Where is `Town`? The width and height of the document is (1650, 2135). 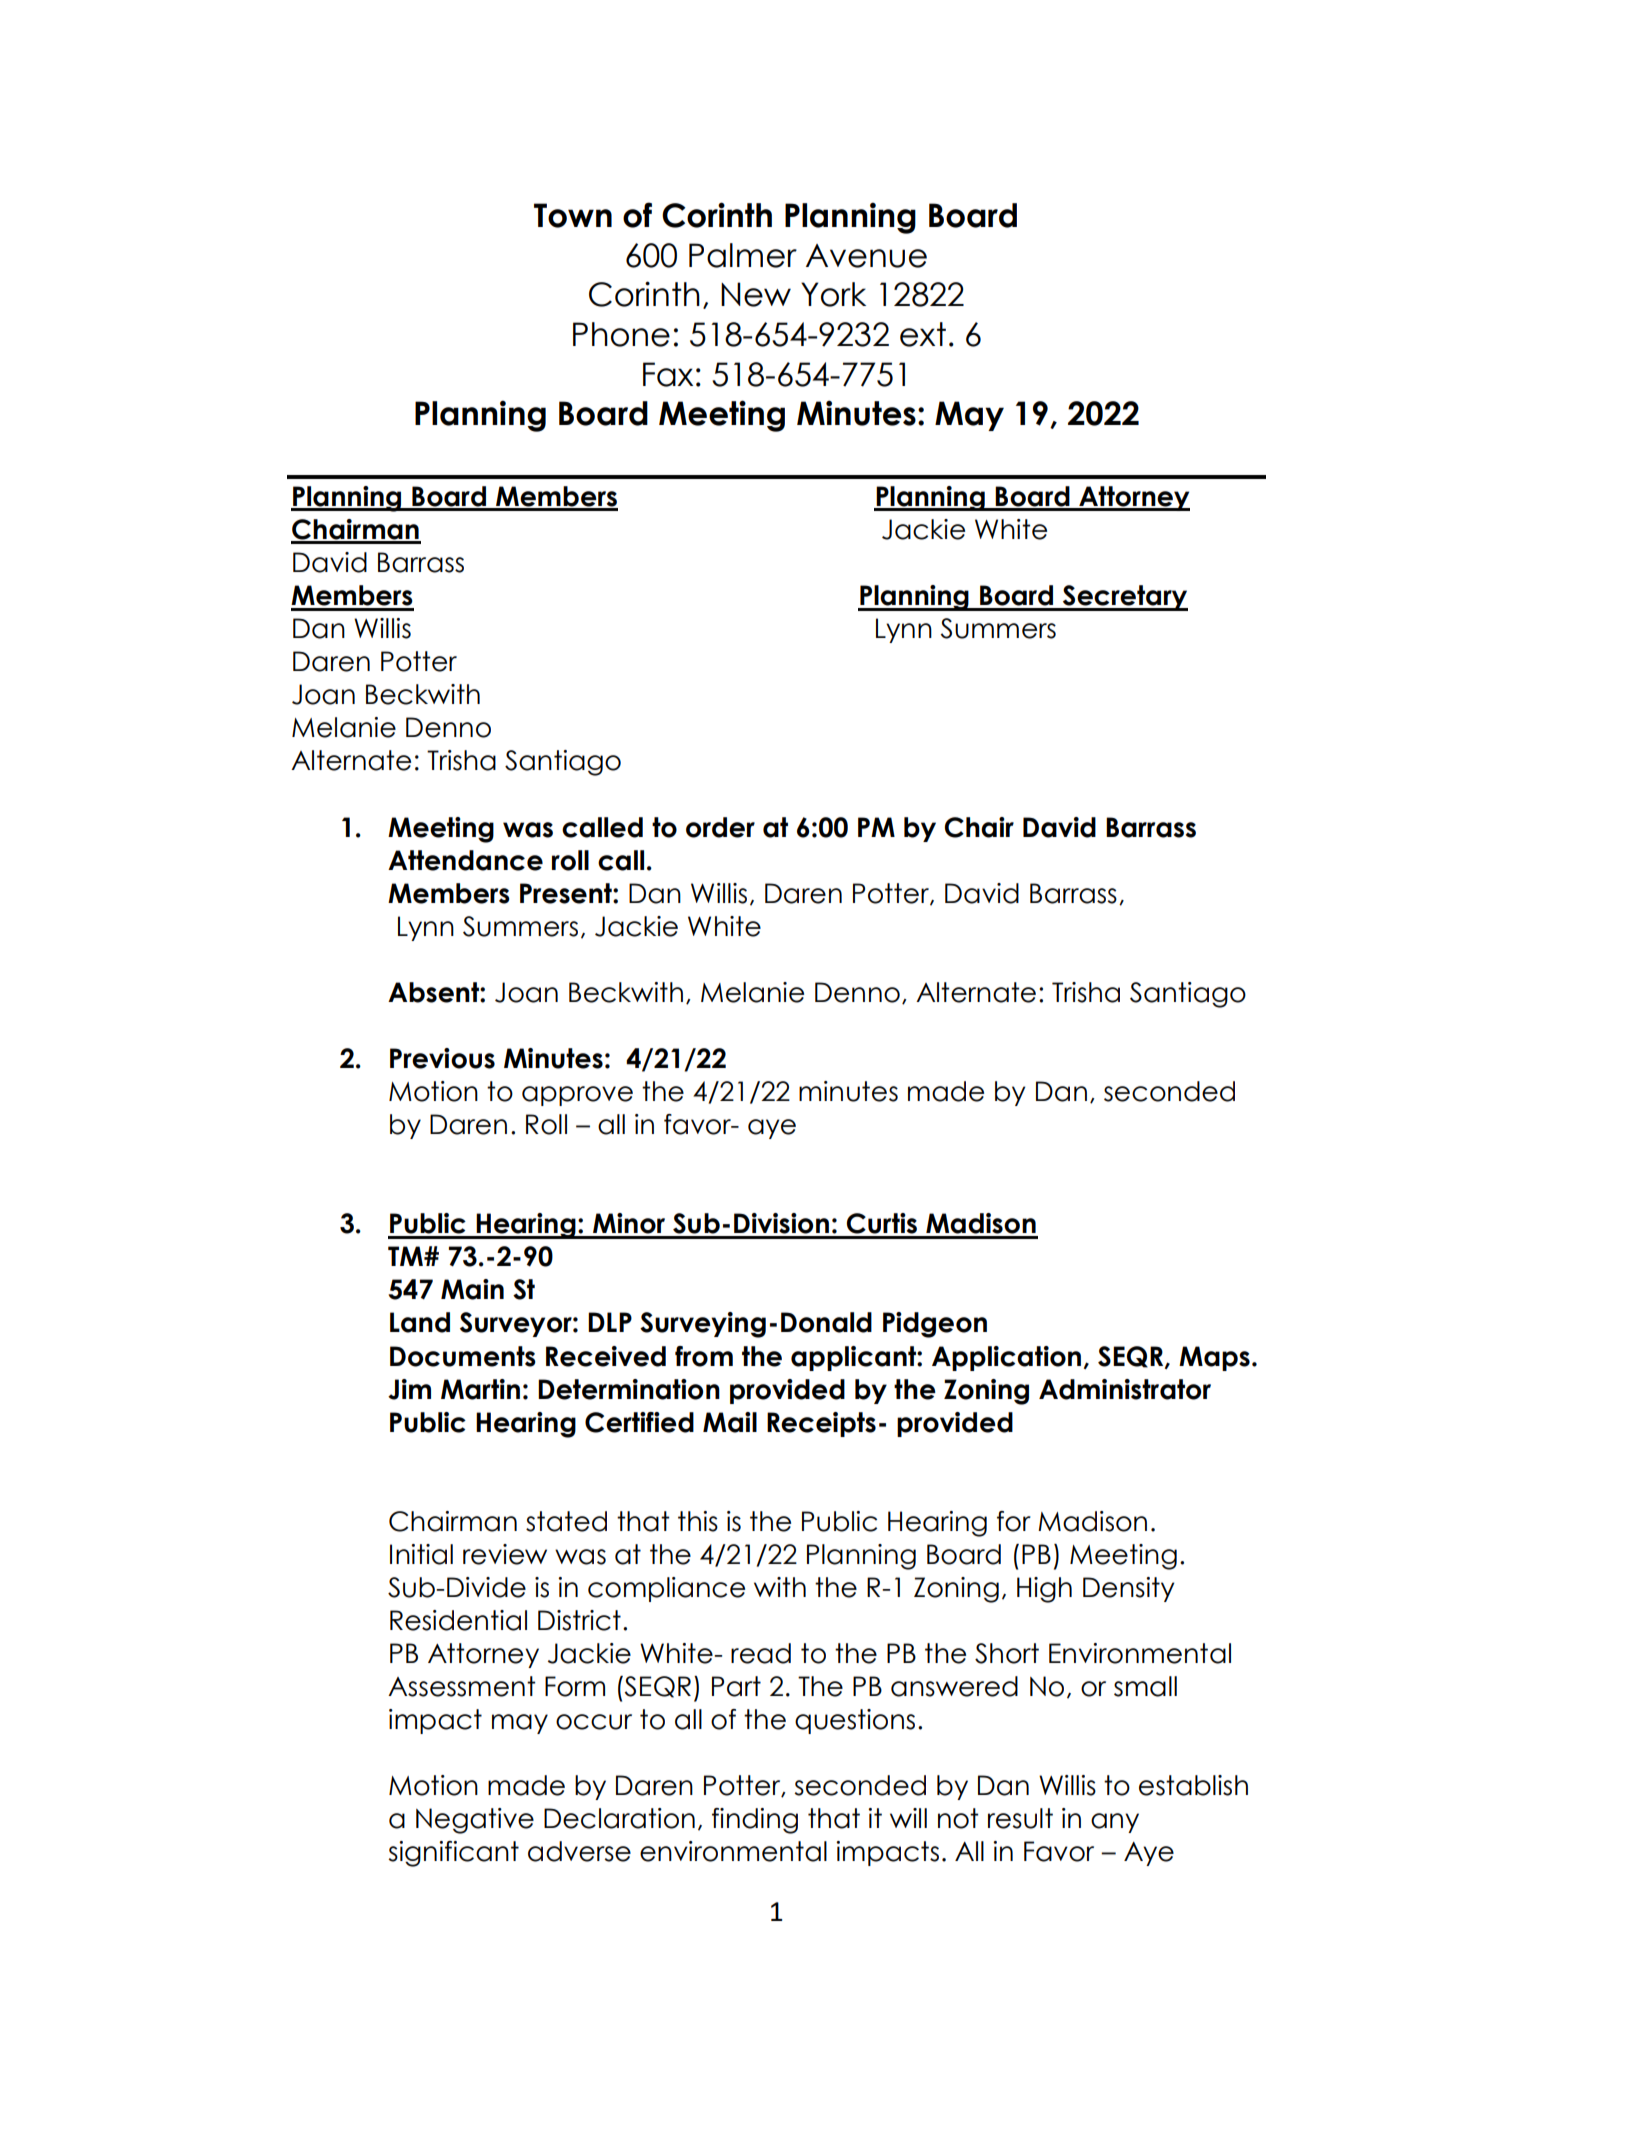
Town is located at coordinates (573, 215).
